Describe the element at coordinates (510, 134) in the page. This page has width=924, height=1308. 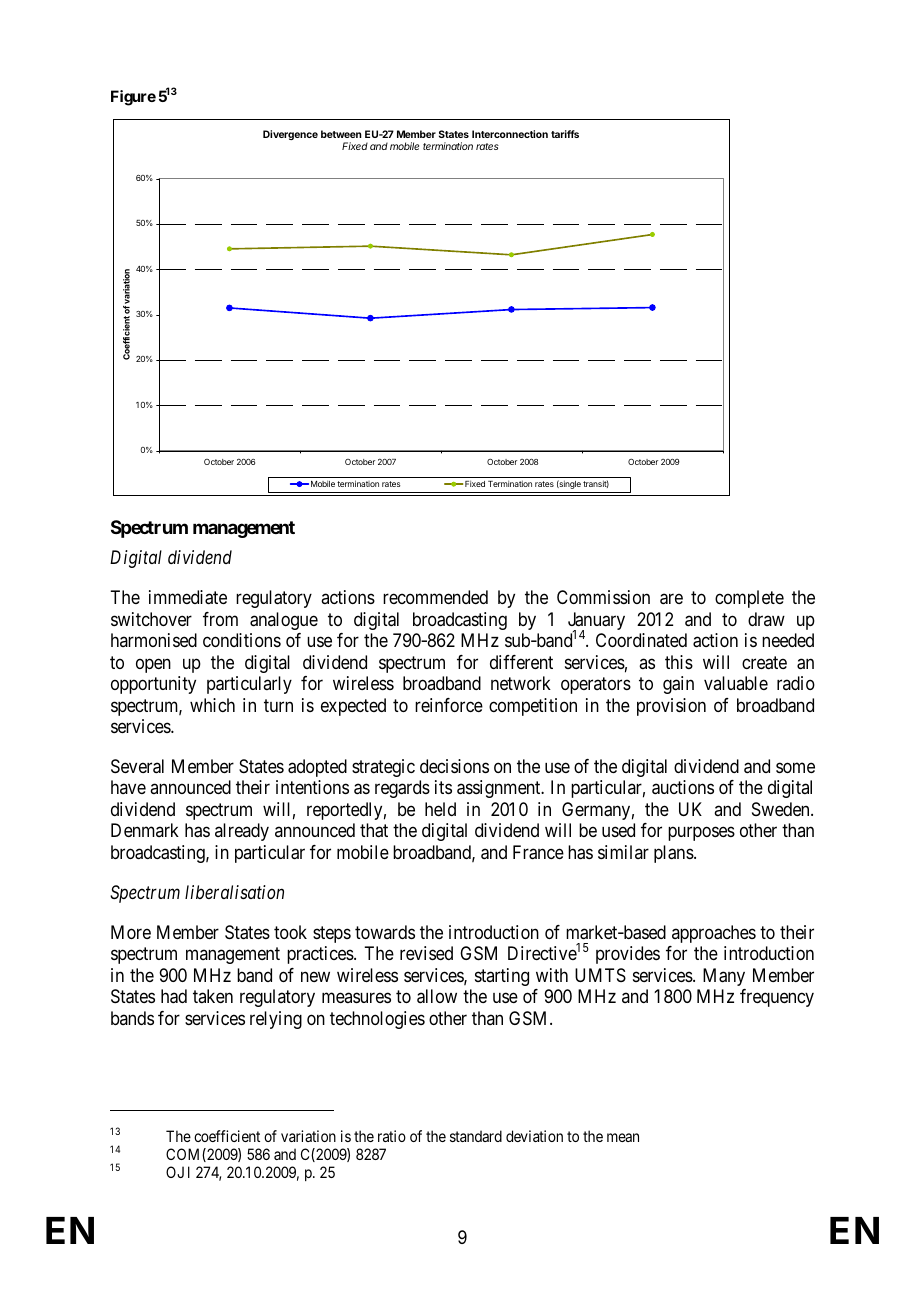
I see `Interconnection` at that location.
